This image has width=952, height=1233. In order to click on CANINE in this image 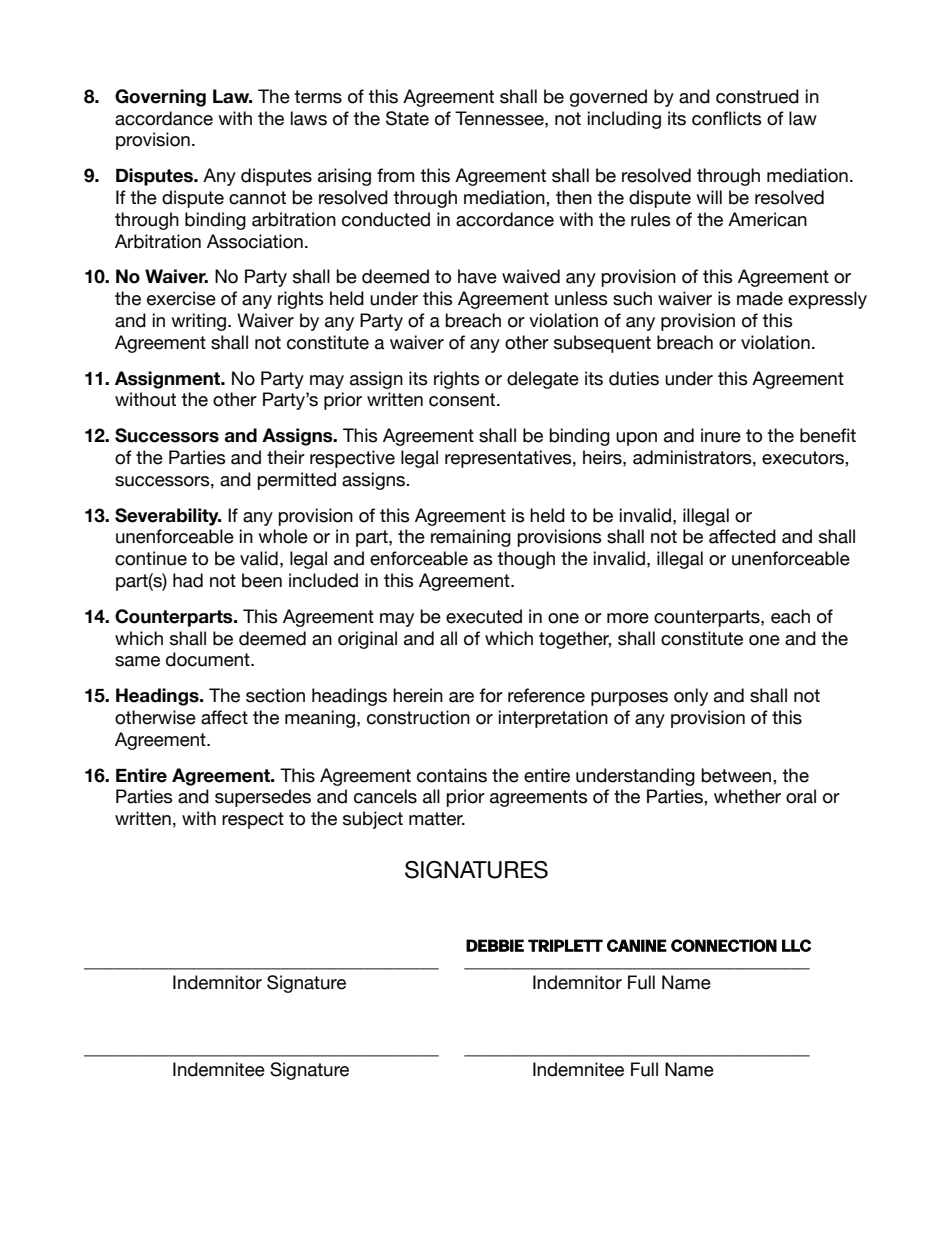, I will do `click(637, 945)`.
